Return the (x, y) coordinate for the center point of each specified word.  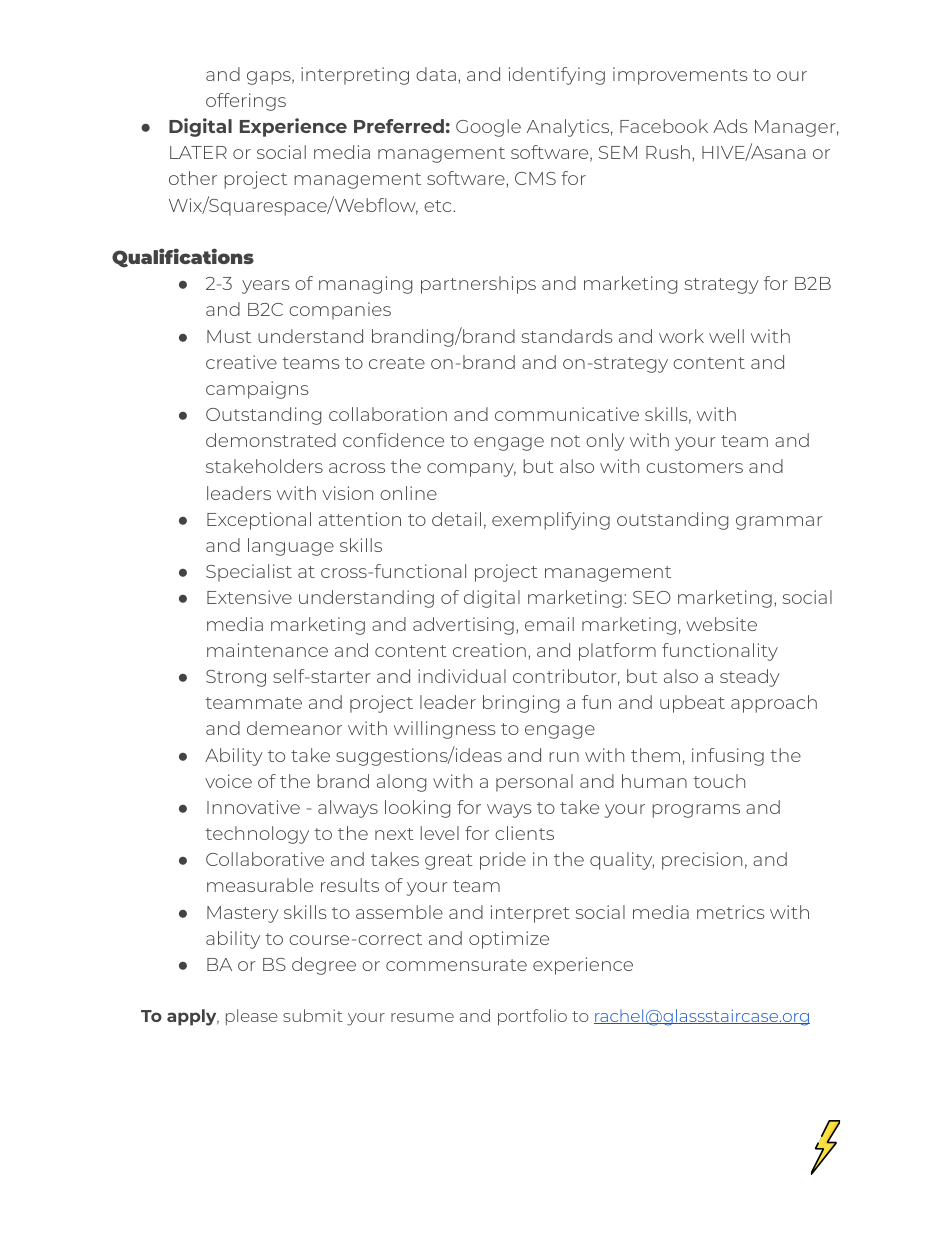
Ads (730, 126)
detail (456, 519)
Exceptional (259, 521)
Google (488, 128)
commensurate (456, 965)
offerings (246, 102)
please (252, 1017)
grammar (779, 523)
